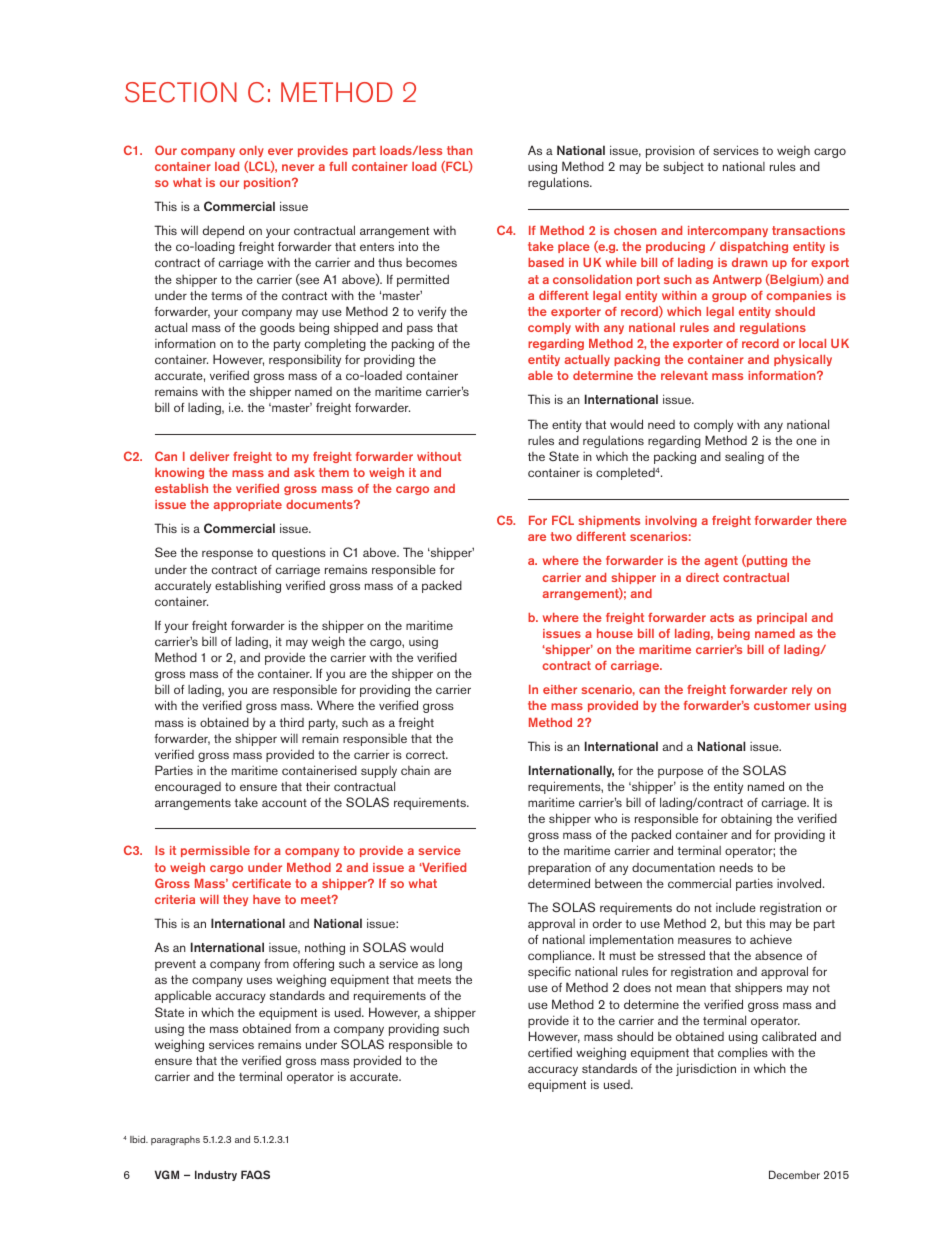 This screenshot has width=952, height=1233. I want to click on only, so click(251, 151).
